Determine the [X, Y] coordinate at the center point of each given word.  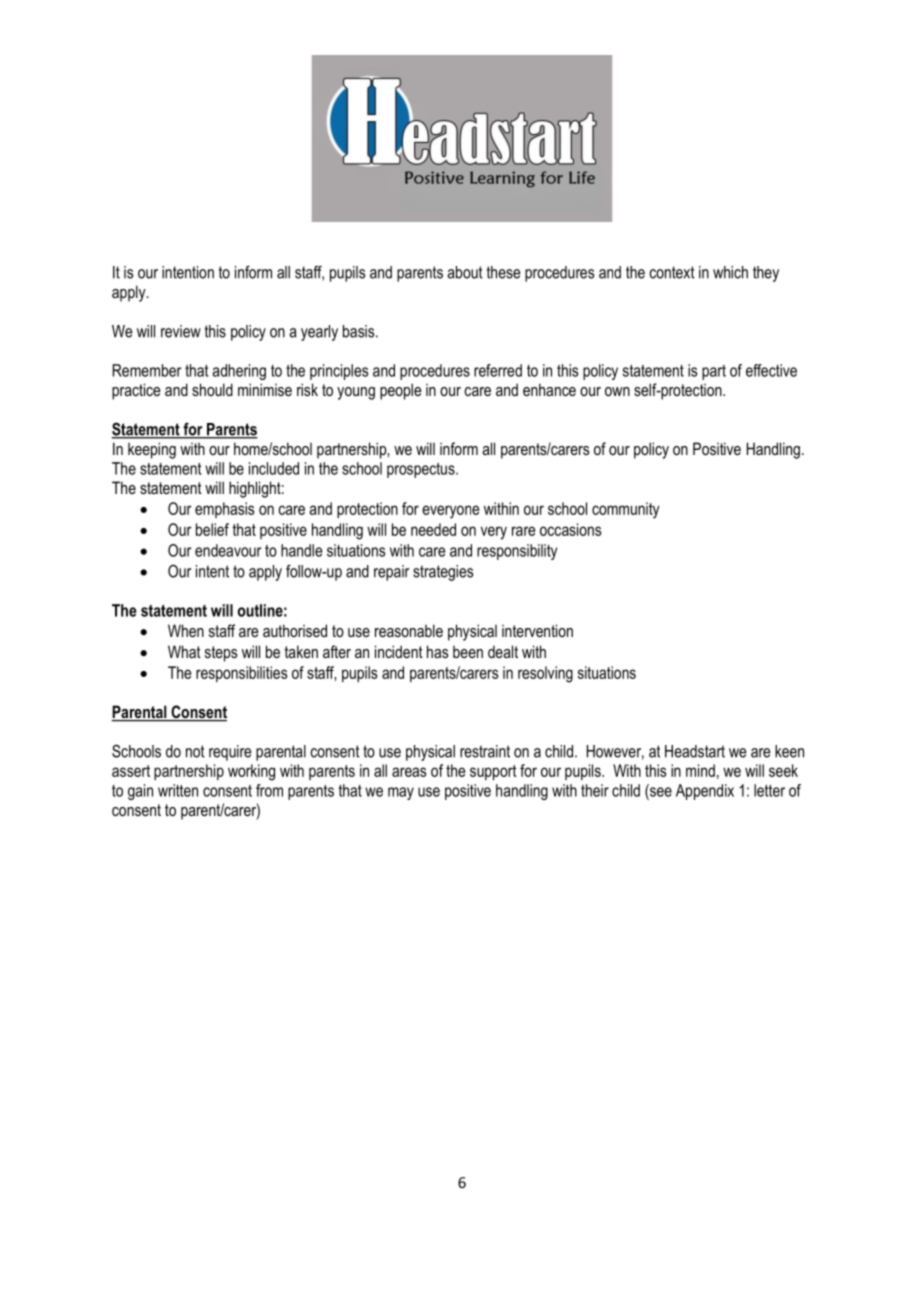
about [465, 272]
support [493, 772]
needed [433, 529]
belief [212, 529]
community [626, 510]
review [181, 331]
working [251, 772]
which [730, 272]
